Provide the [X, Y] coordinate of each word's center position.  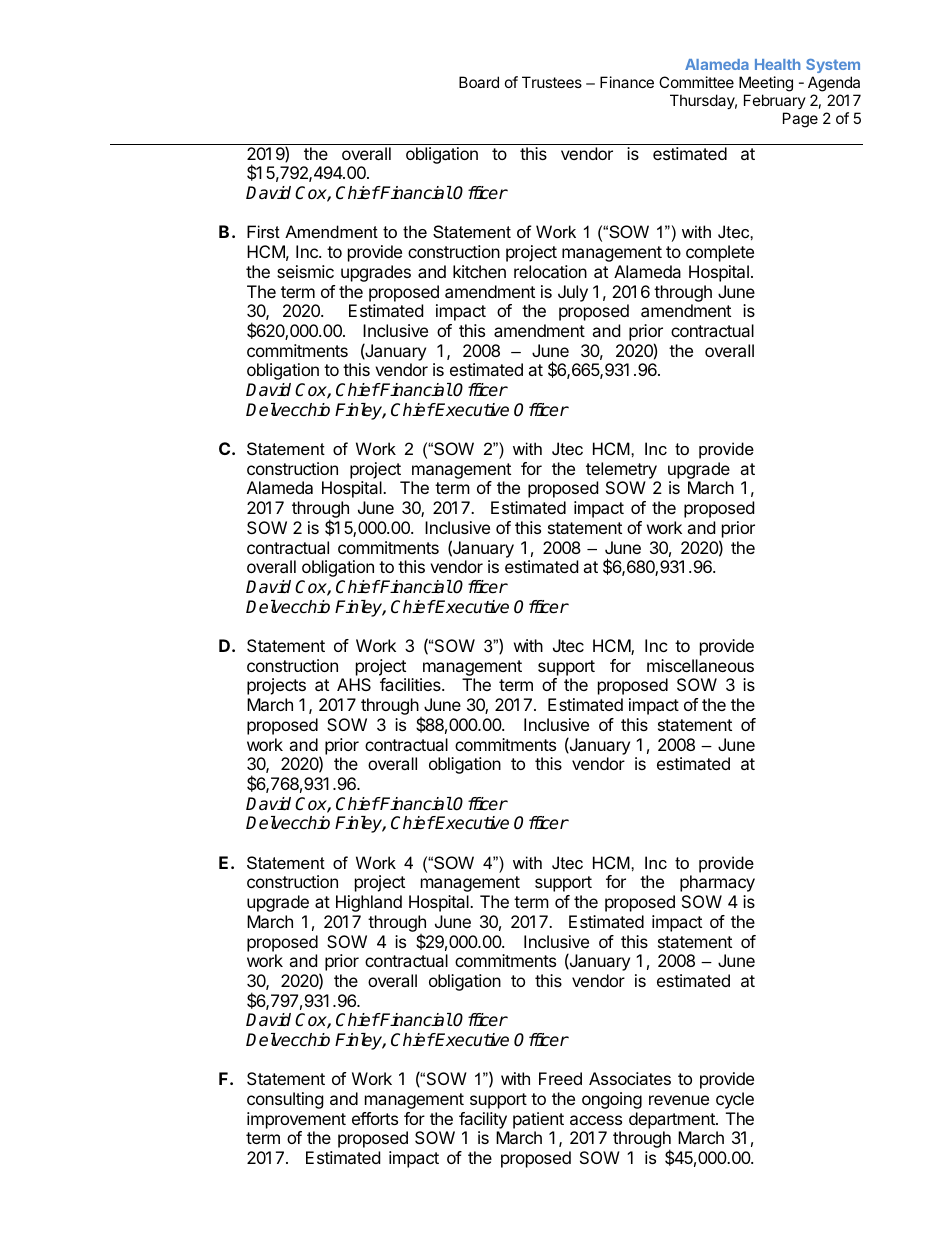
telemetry [621, 470]
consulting [285, 1100]
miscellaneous [700, 665]
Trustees [552, 82]
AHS [354, 684]
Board [479, 82]
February [775, 101]
